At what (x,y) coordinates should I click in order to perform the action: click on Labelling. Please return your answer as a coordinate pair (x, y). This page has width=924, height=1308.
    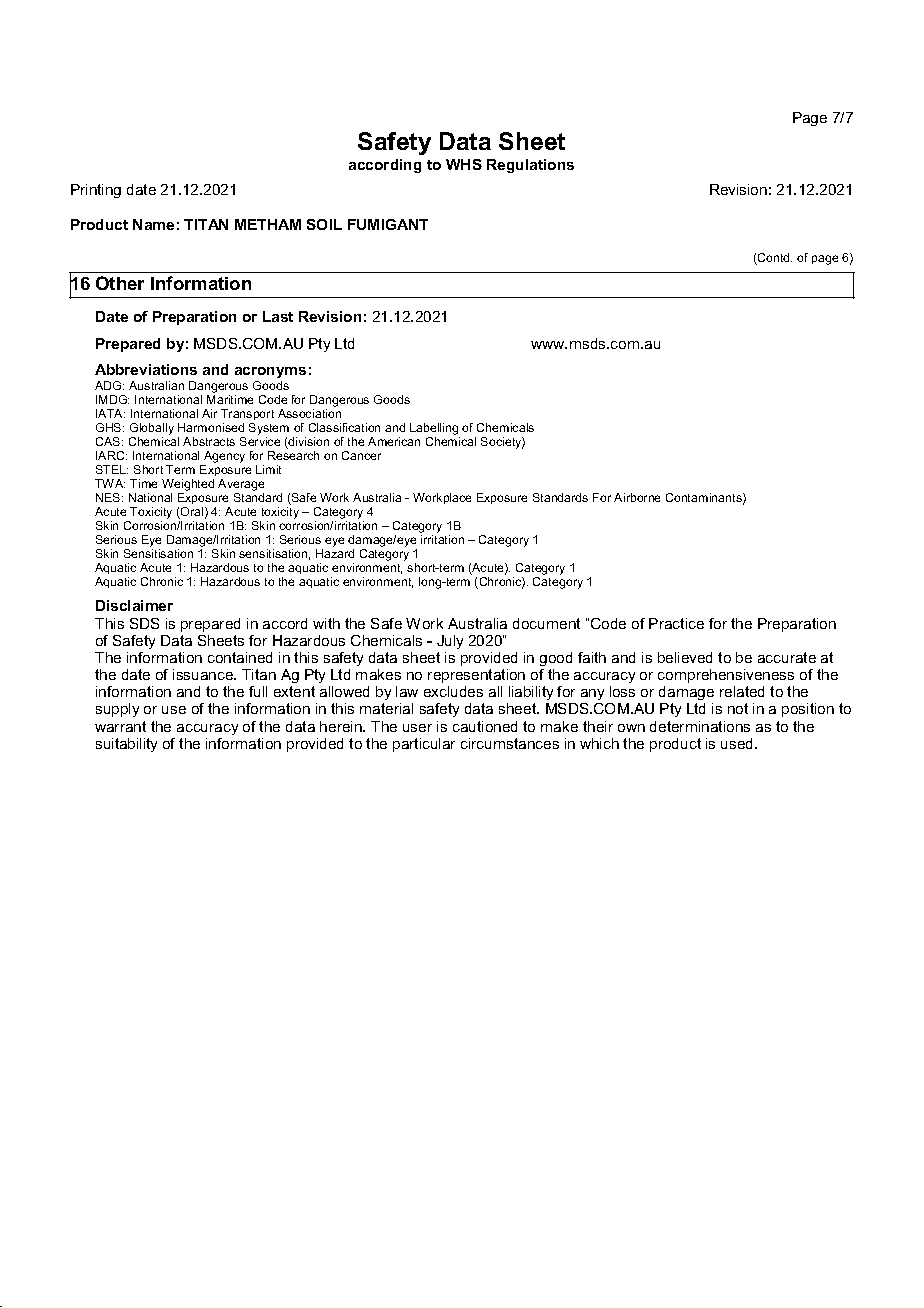
    Looking at the image, I should click on (434, 429).
